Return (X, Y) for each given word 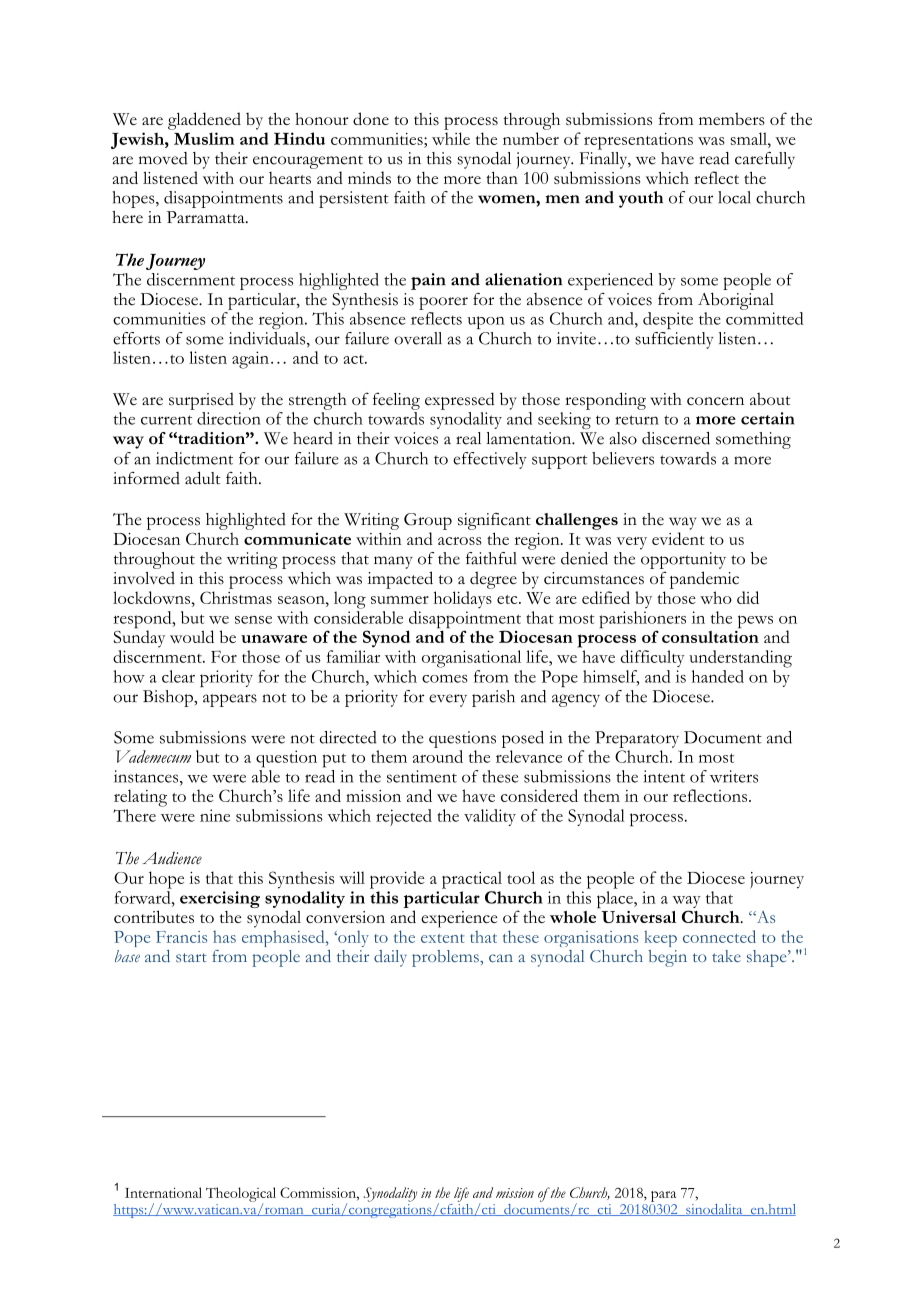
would (192, 636)
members (732, 118)
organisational (471, 659)
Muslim (204, 138)
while (451, 138)
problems (446, 958)
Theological (241, 1194)
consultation (710, 635)
